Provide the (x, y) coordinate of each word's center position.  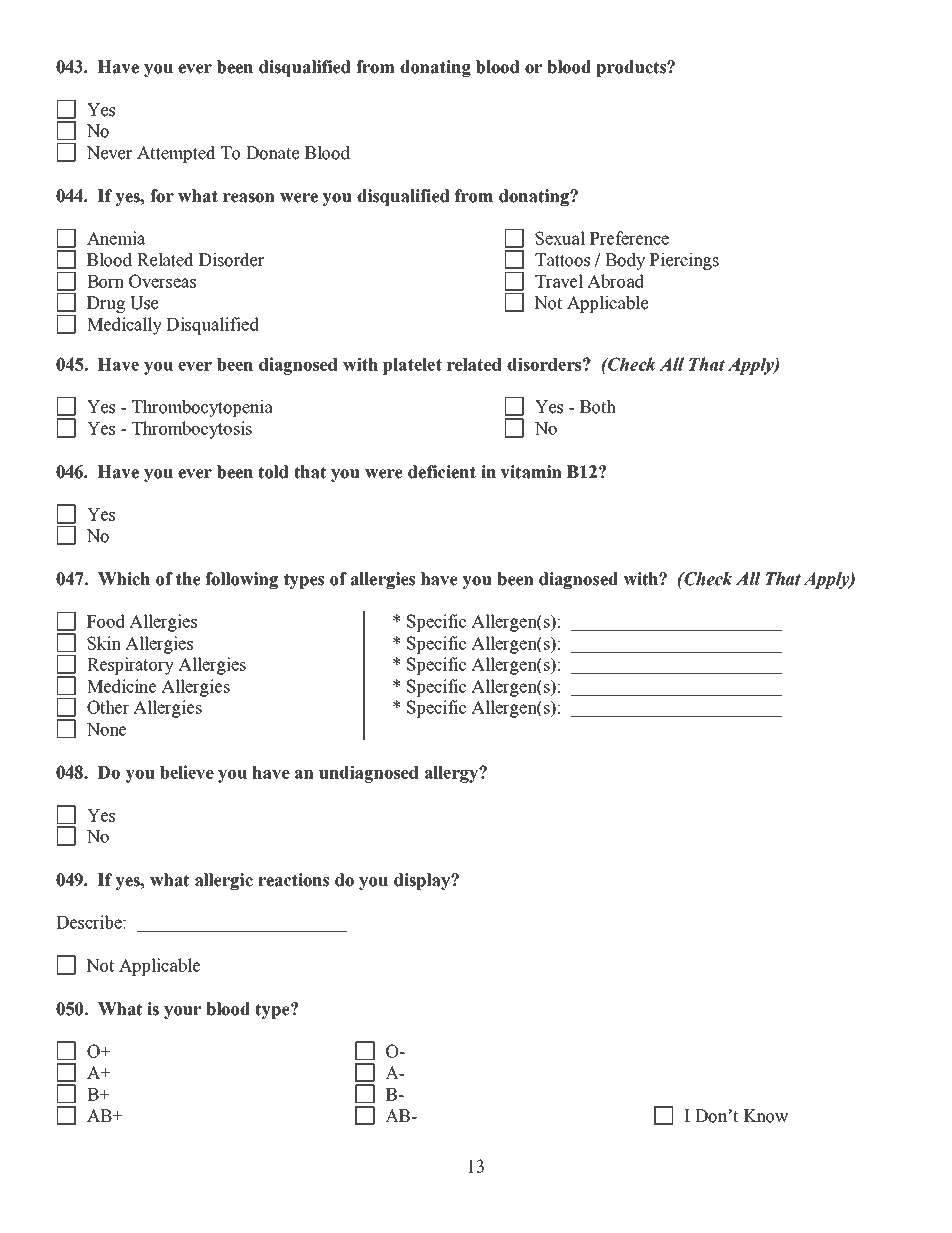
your (182, 1012)
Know (766, 1116)
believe (187, 772)
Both (598, 407)
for (162, 196)
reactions (293, 880)
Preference (629, 238)
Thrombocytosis (192, 430)
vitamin (531, 472)
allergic (224, 881)
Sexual (560, 238)
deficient (442, 472)
